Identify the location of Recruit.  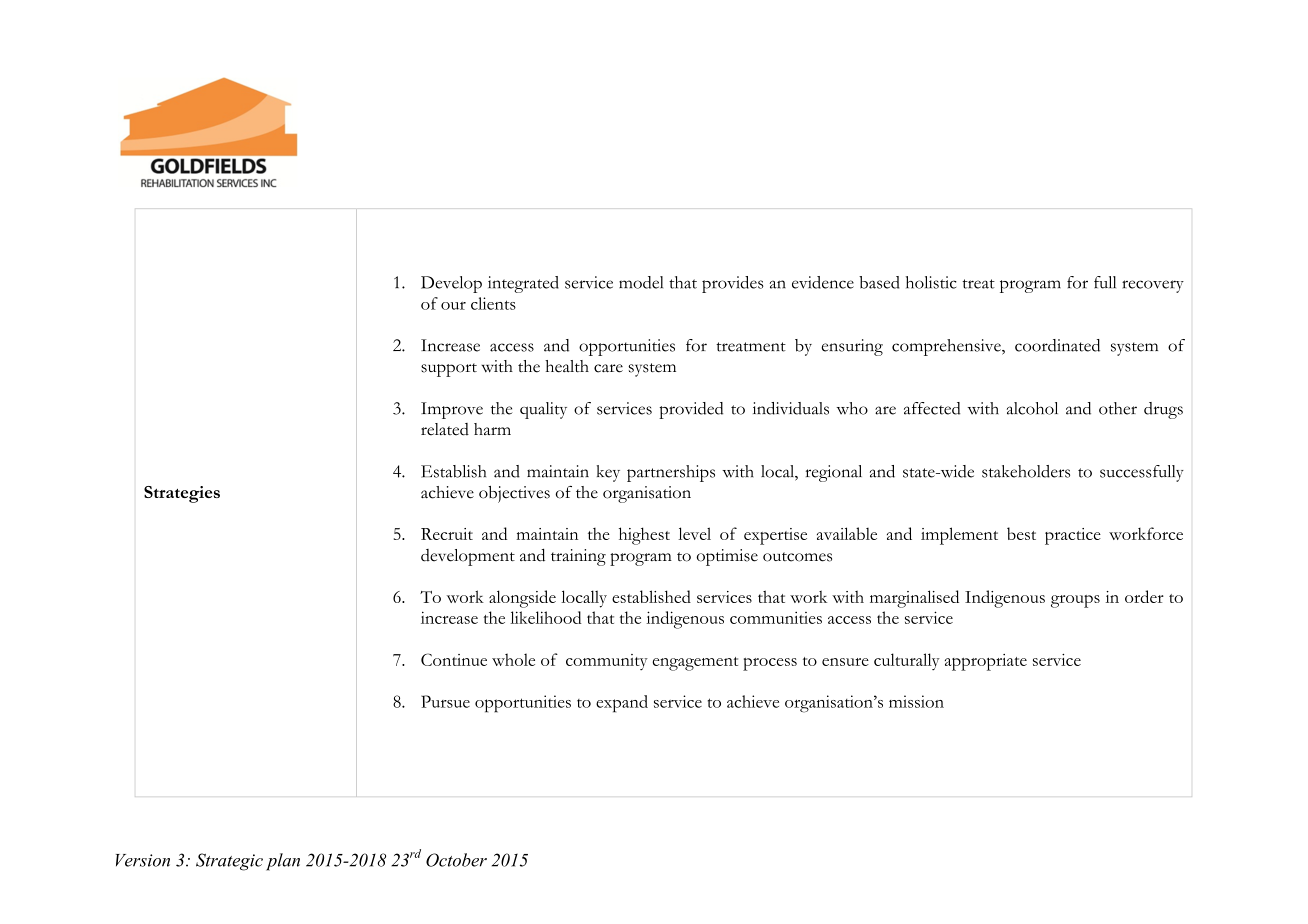
(447, 534).
